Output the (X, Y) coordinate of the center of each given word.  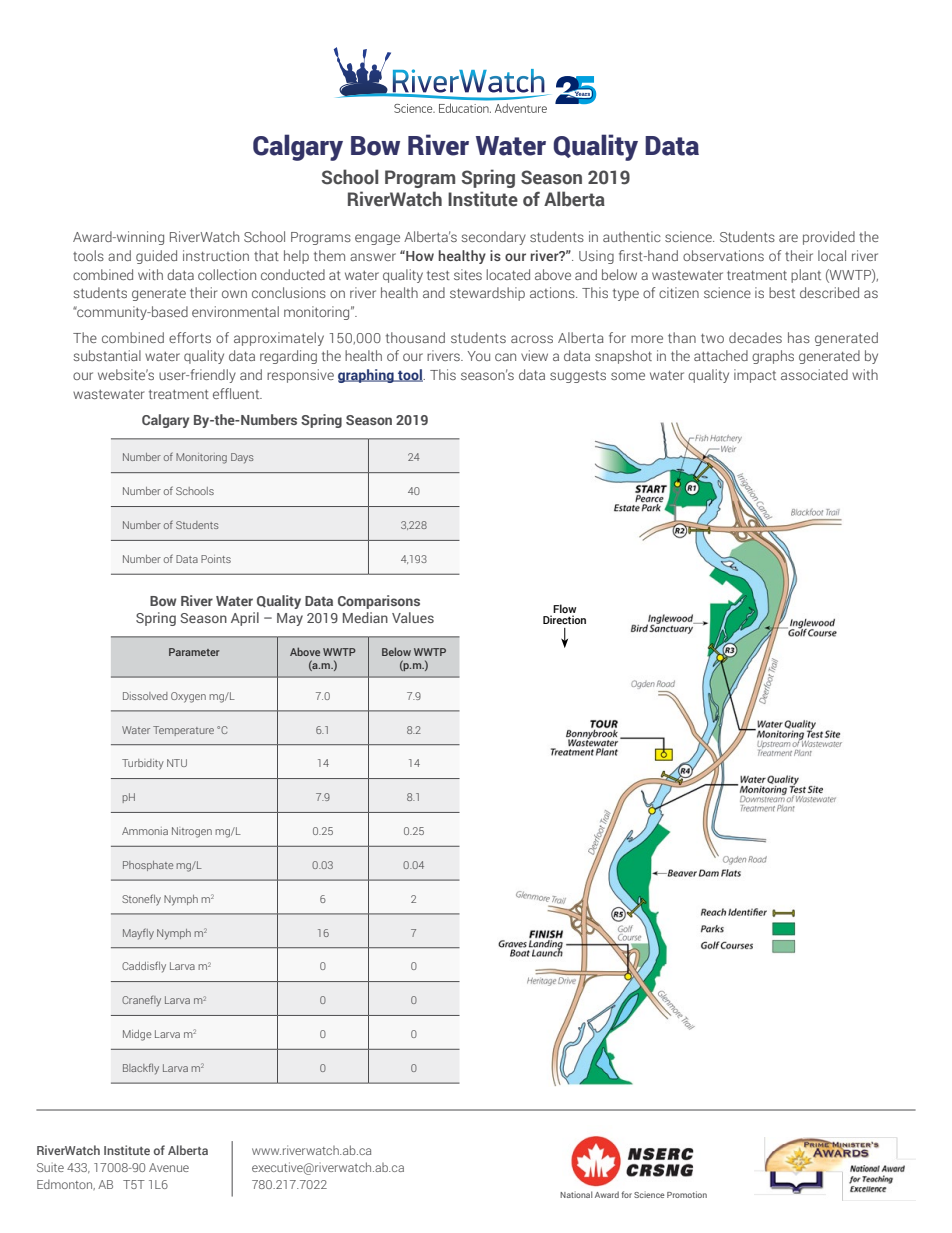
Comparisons (379, 602)
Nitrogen (192, 832)
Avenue (169, 1167)
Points (216, 559)
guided (156, 257)
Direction (564, 619)
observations (723, 255)
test (438, 275)
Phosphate (148, 866)
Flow (564, 610)
